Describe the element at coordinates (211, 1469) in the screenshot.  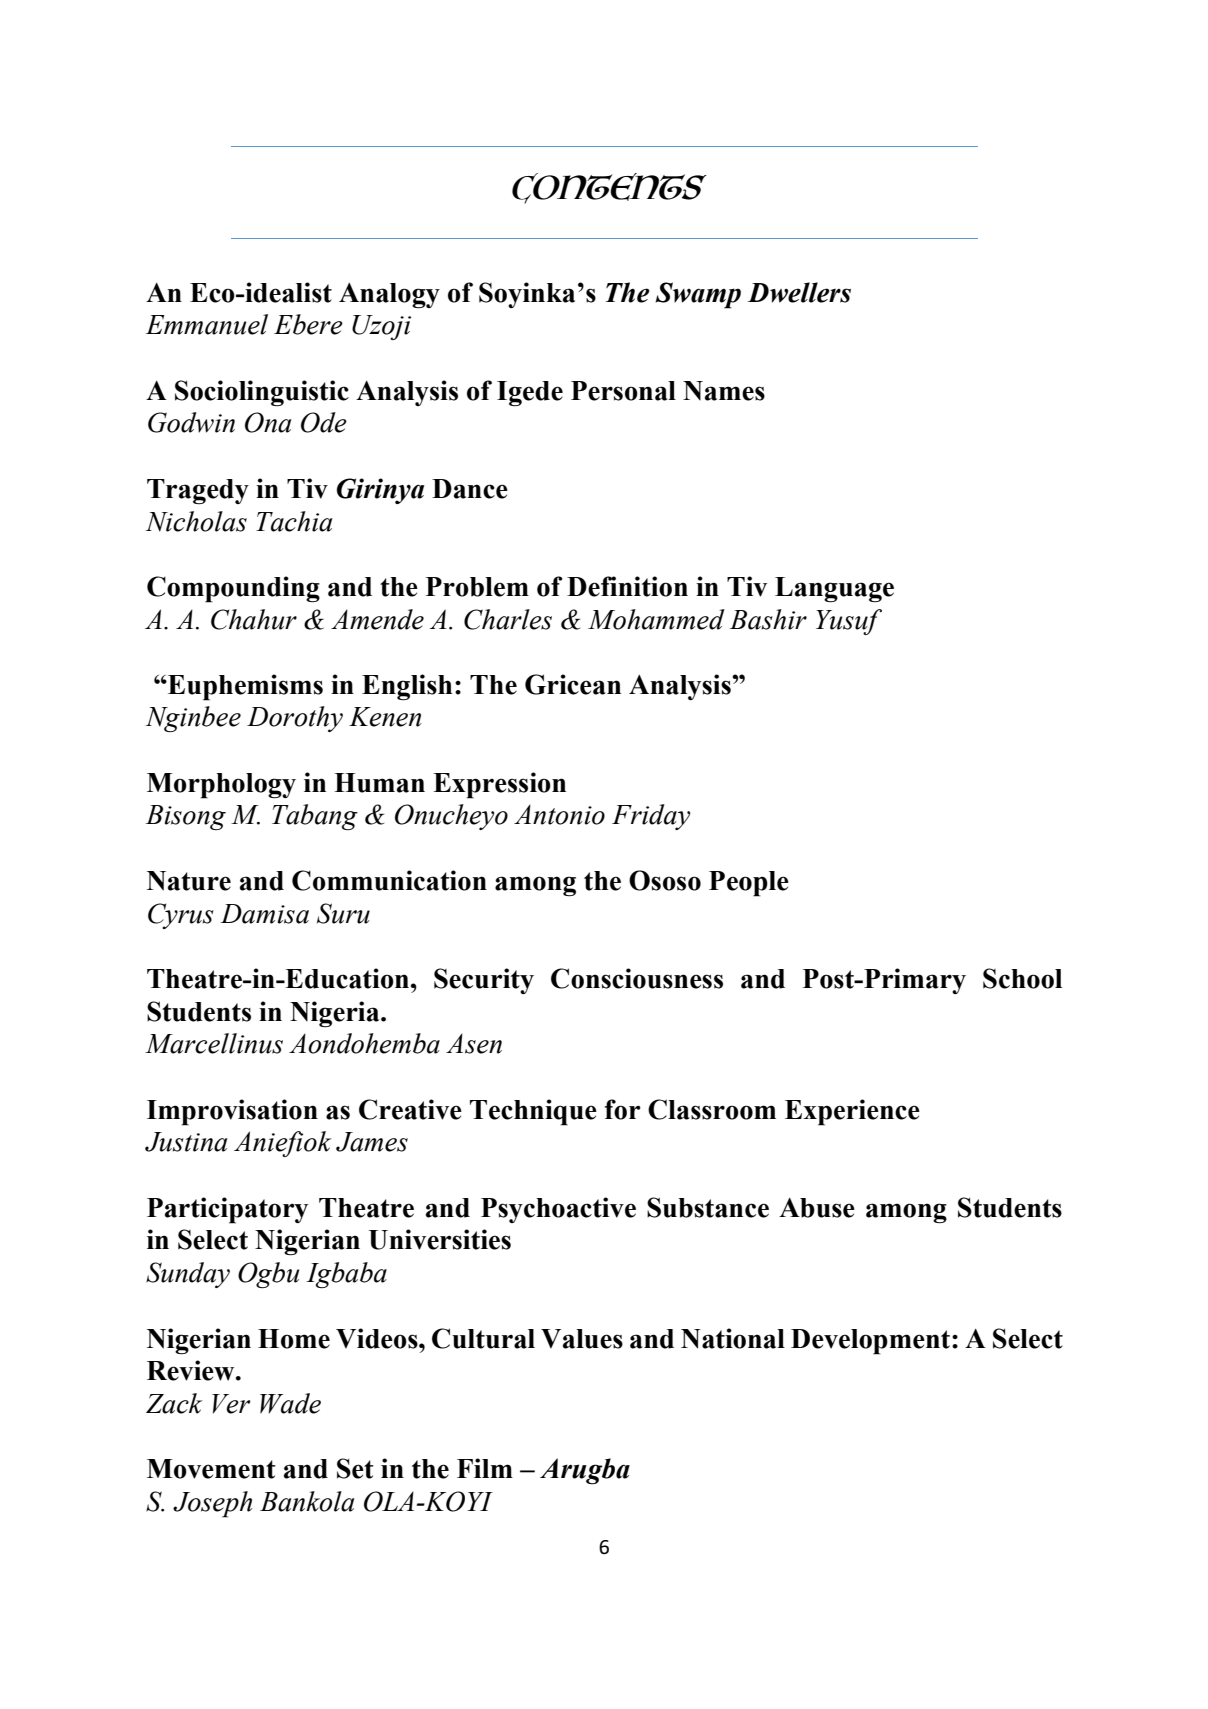
I see `Movement` at that location.
